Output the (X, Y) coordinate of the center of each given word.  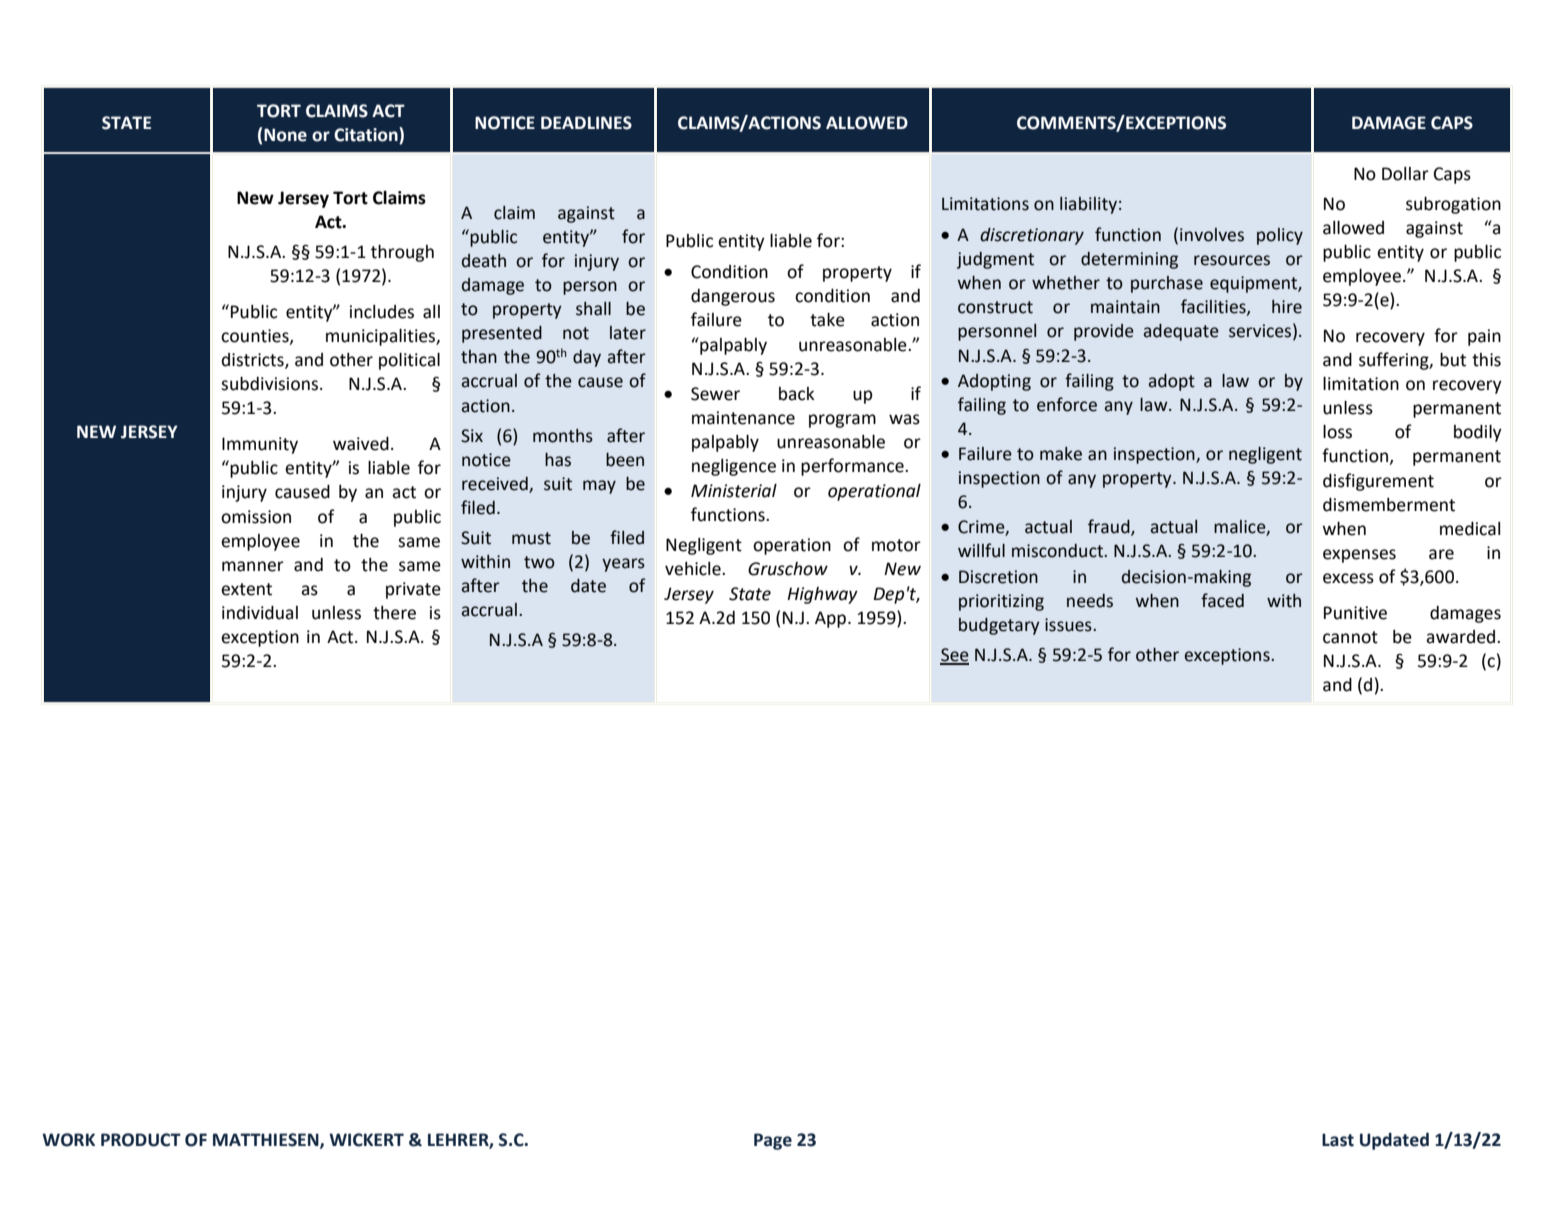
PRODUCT (141, 1140)
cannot (1350, 637)
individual (260, 613)
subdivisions (271, 384)
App (832, 619)
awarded (1462, 637)
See (954, 656)
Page (773, 1141)
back (797, 394)
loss (1337, 432)
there (394, 613)
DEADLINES (586, 123)
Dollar (1405, 174)
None (285, 135)
